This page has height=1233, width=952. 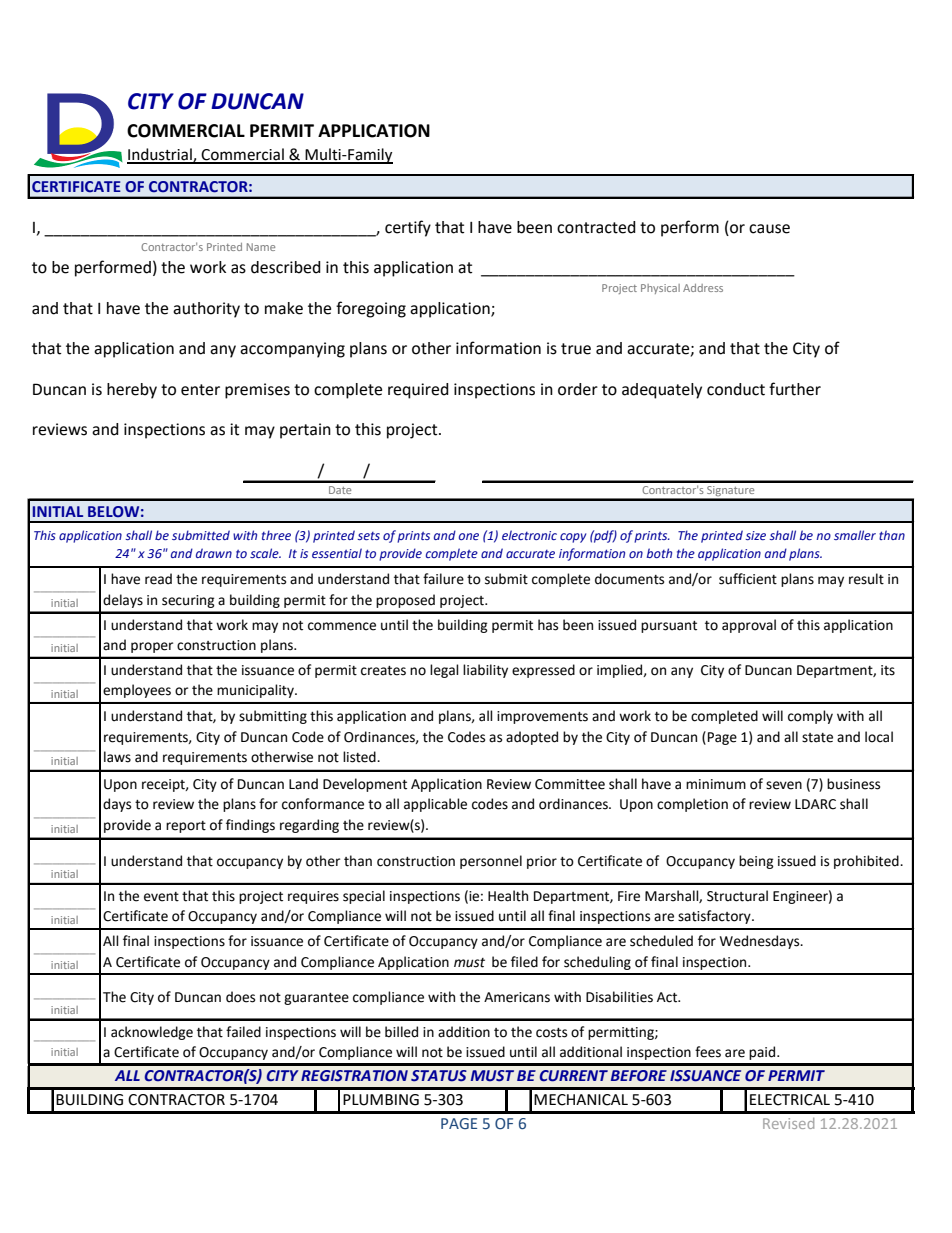 I want to click on ELECTRICAL, so click(x=790, y=1100).
